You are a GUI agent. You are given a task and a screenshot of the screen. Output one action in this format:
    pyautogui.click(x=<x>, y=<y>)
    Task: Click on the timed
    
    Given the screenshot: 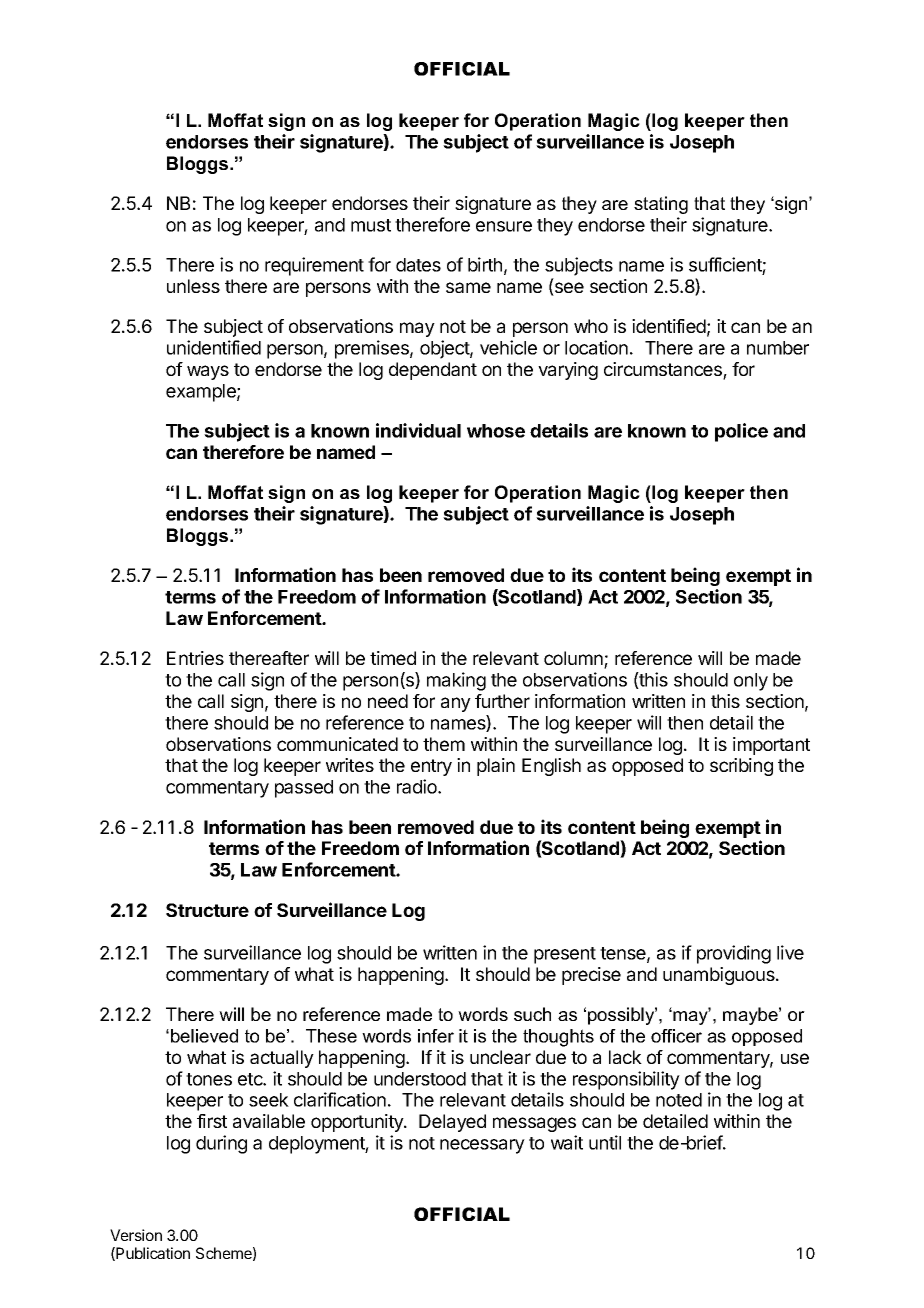 What is the action you would take?
    pyautogui.click(x=393, y=658)
